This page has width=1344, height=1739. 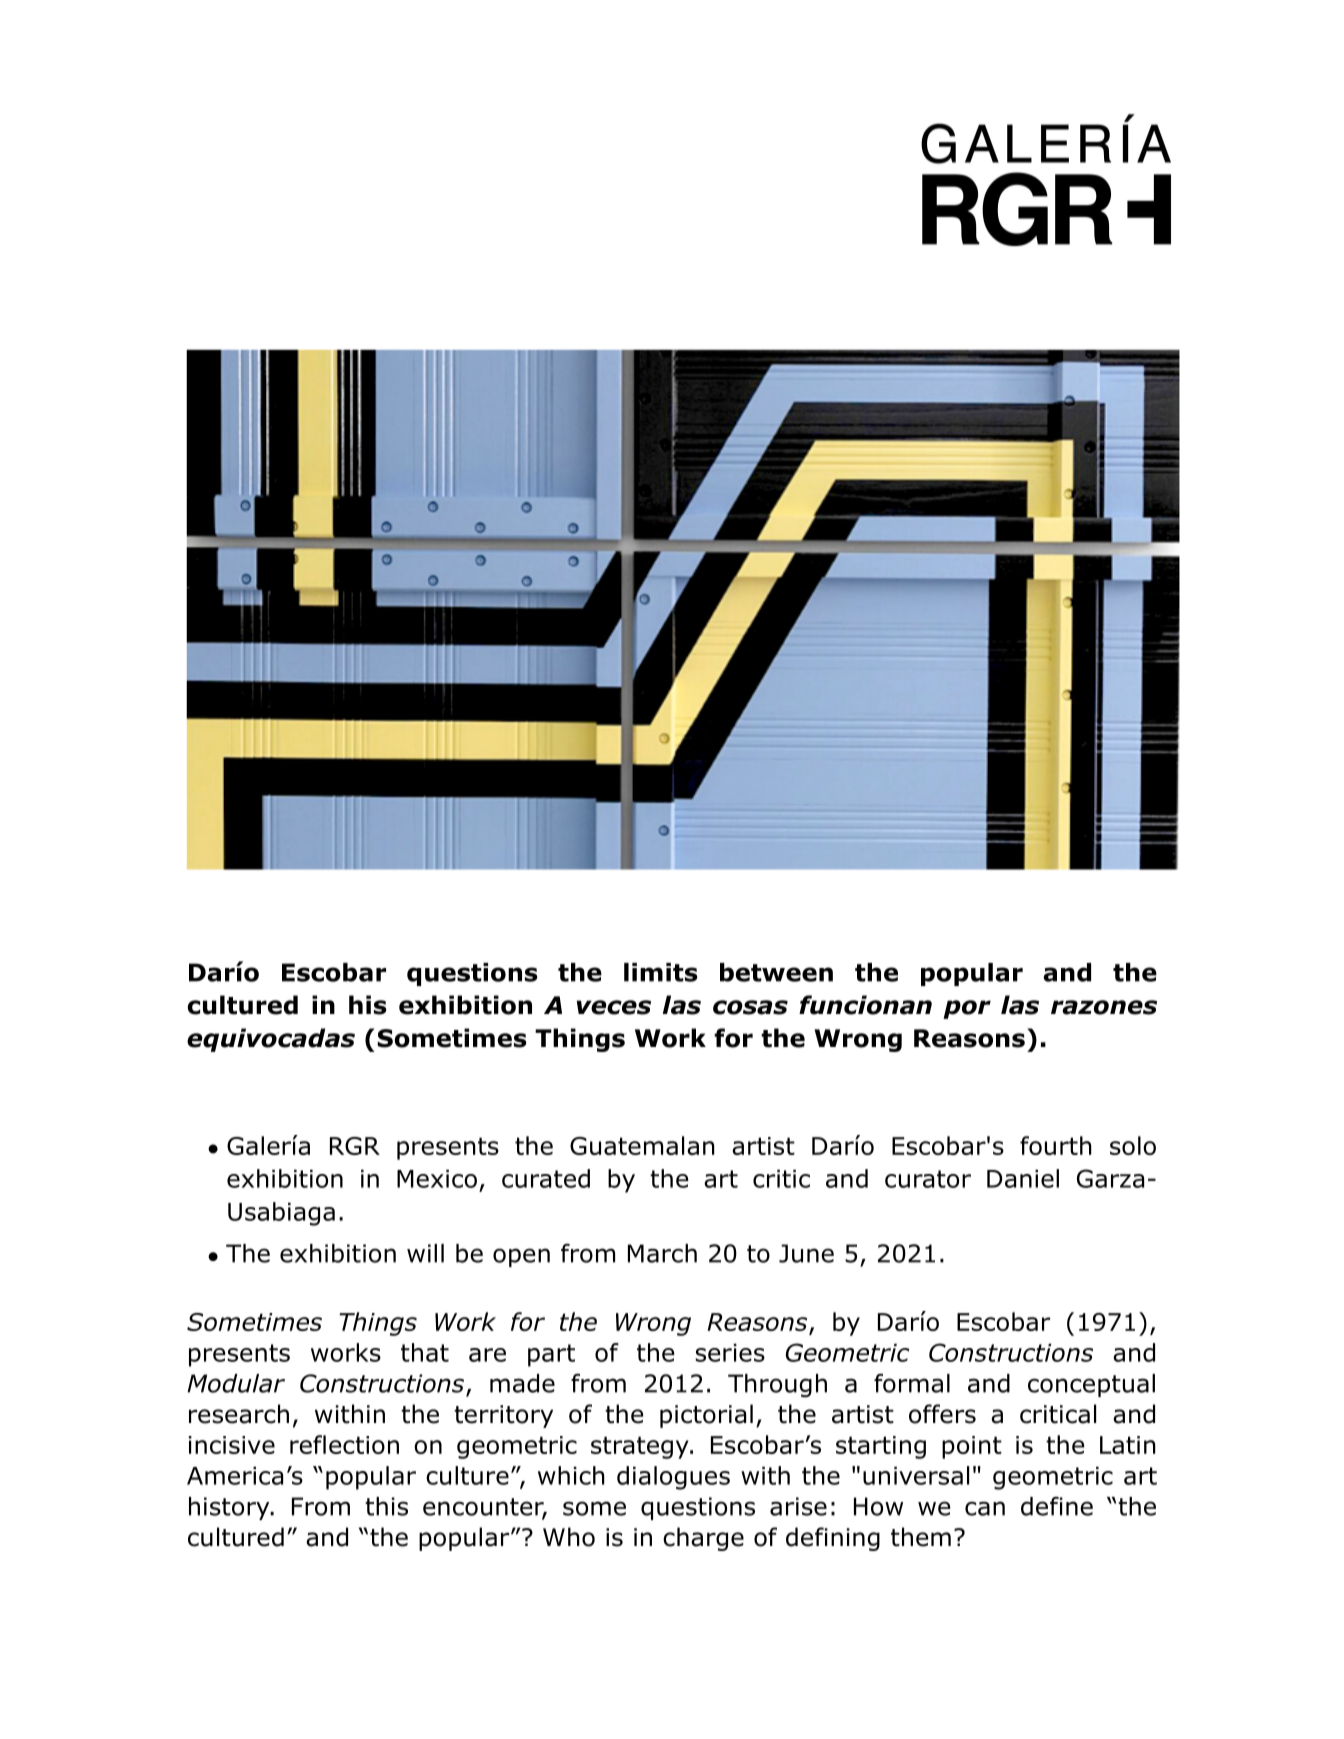 What do you see at coordinates (806, 1253) in the page?
I see `June` at bounding box center [806, 1253].
